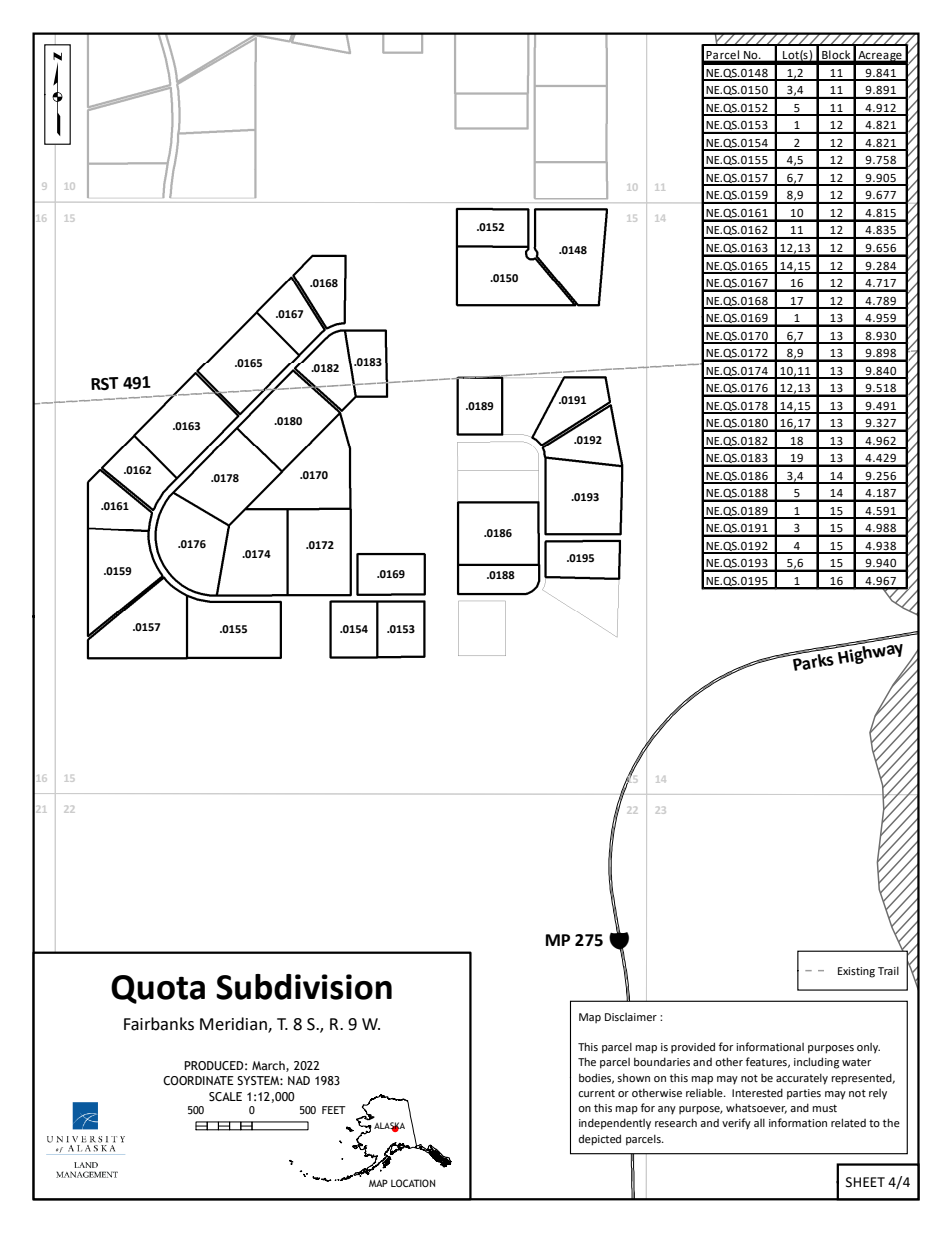  I want to click on depicted, so click(599, 1140).
